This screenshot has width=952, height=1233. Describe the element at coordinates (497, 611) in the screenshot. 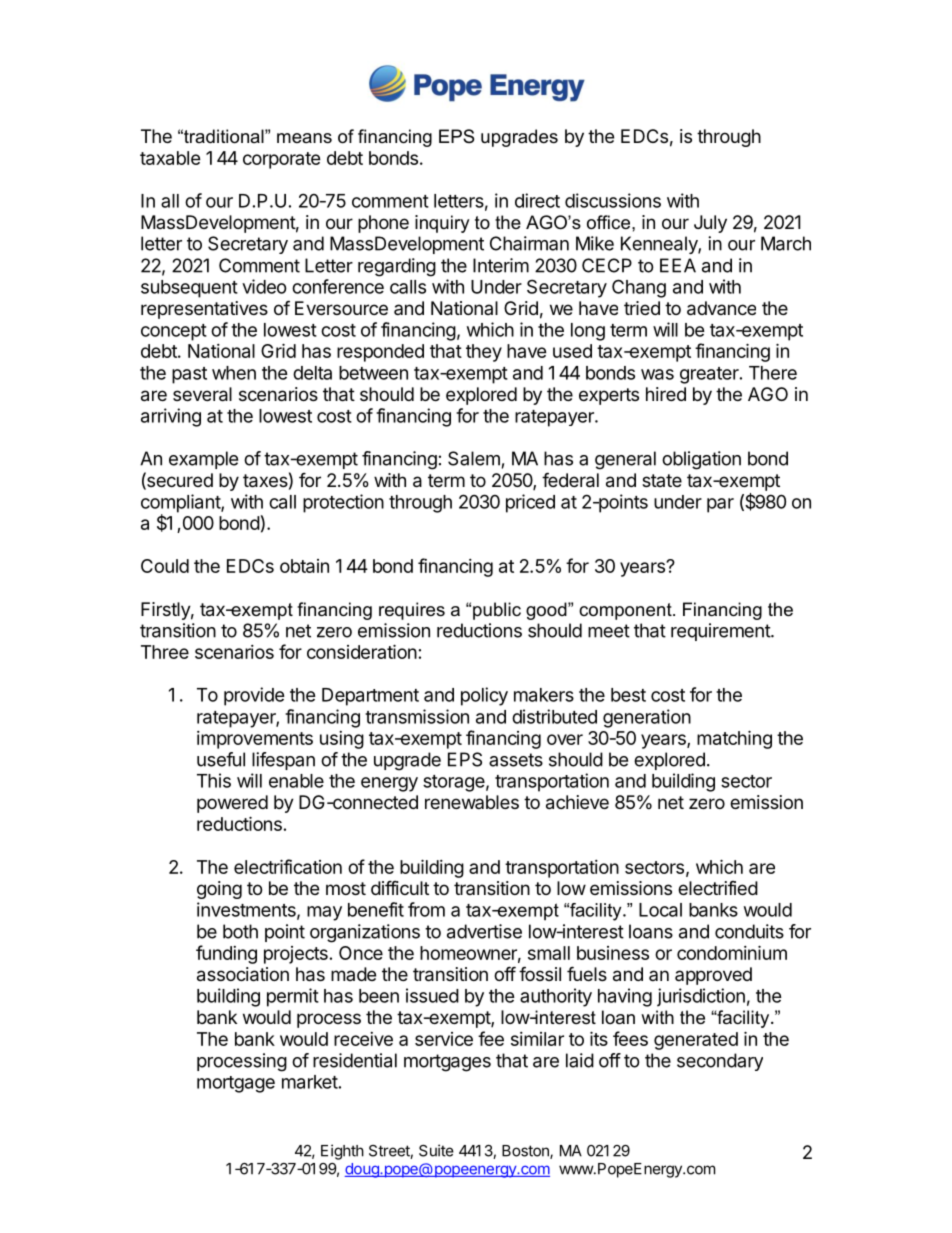

I see `public` at that location.
